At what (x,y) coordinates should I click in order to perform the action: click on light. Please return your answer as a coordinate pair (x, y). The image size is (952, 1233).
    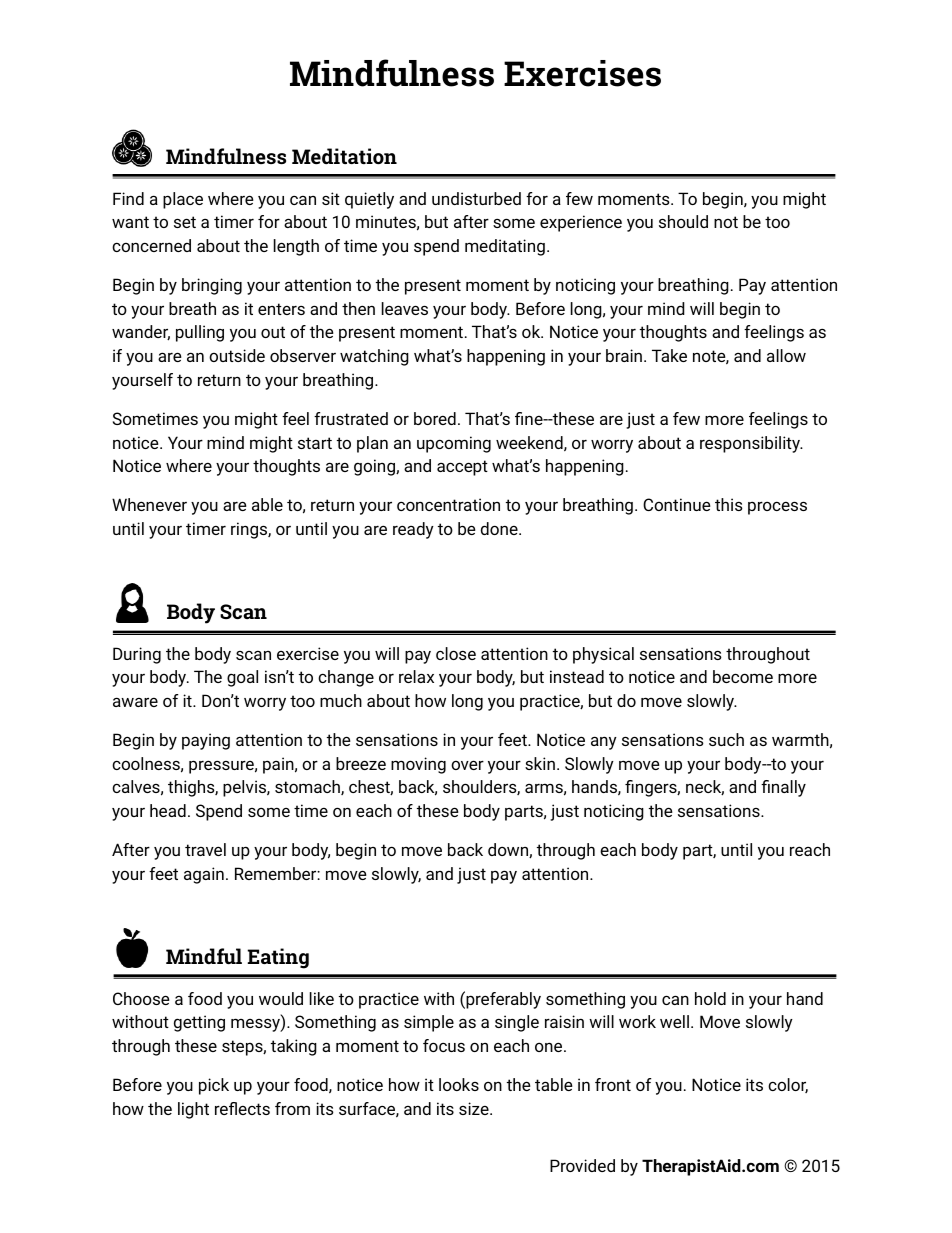
    Looking at the image, I should click on (193, 1110).
